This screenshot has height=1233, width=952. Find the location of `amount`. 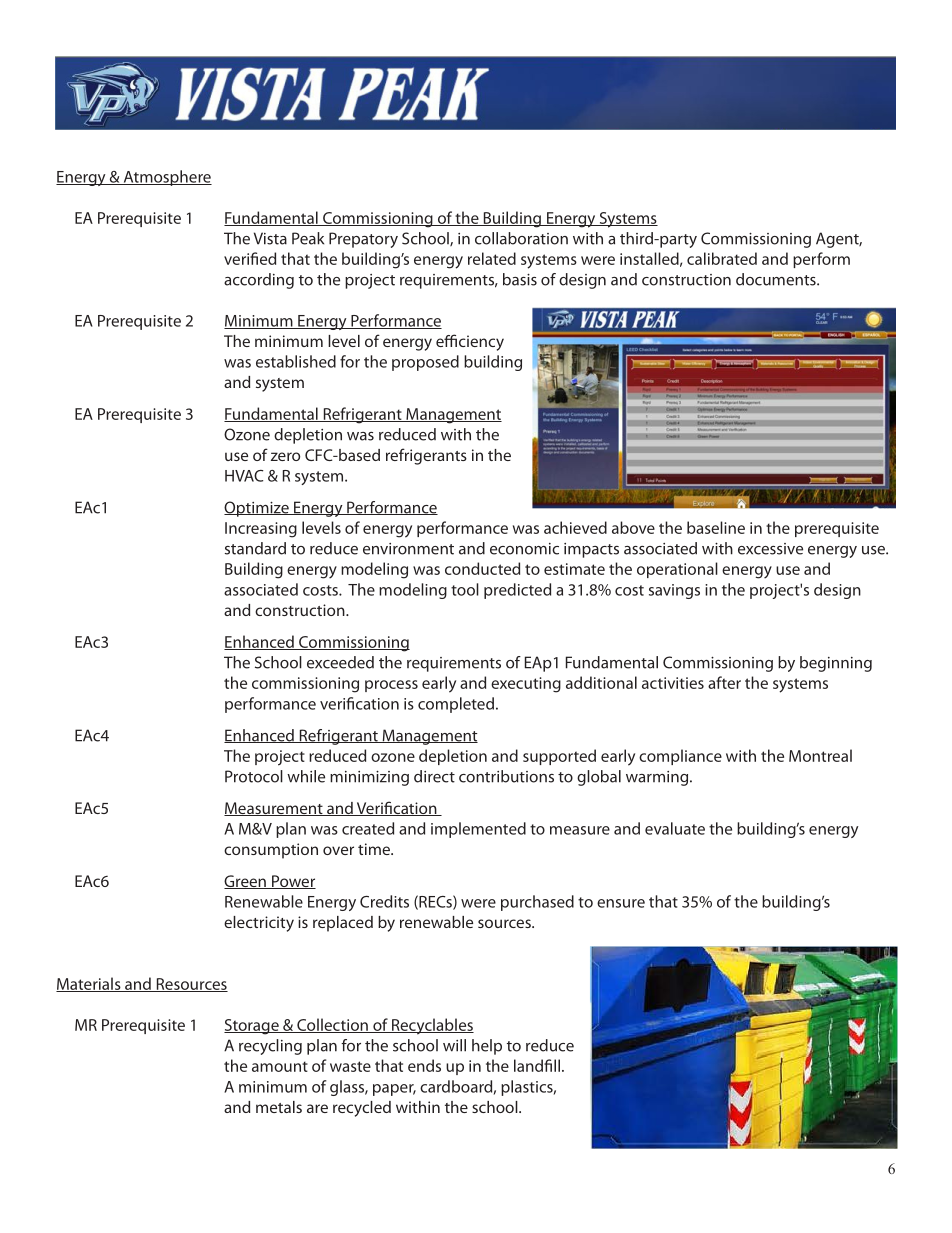

amount is located at coordinates (280, 1066).
